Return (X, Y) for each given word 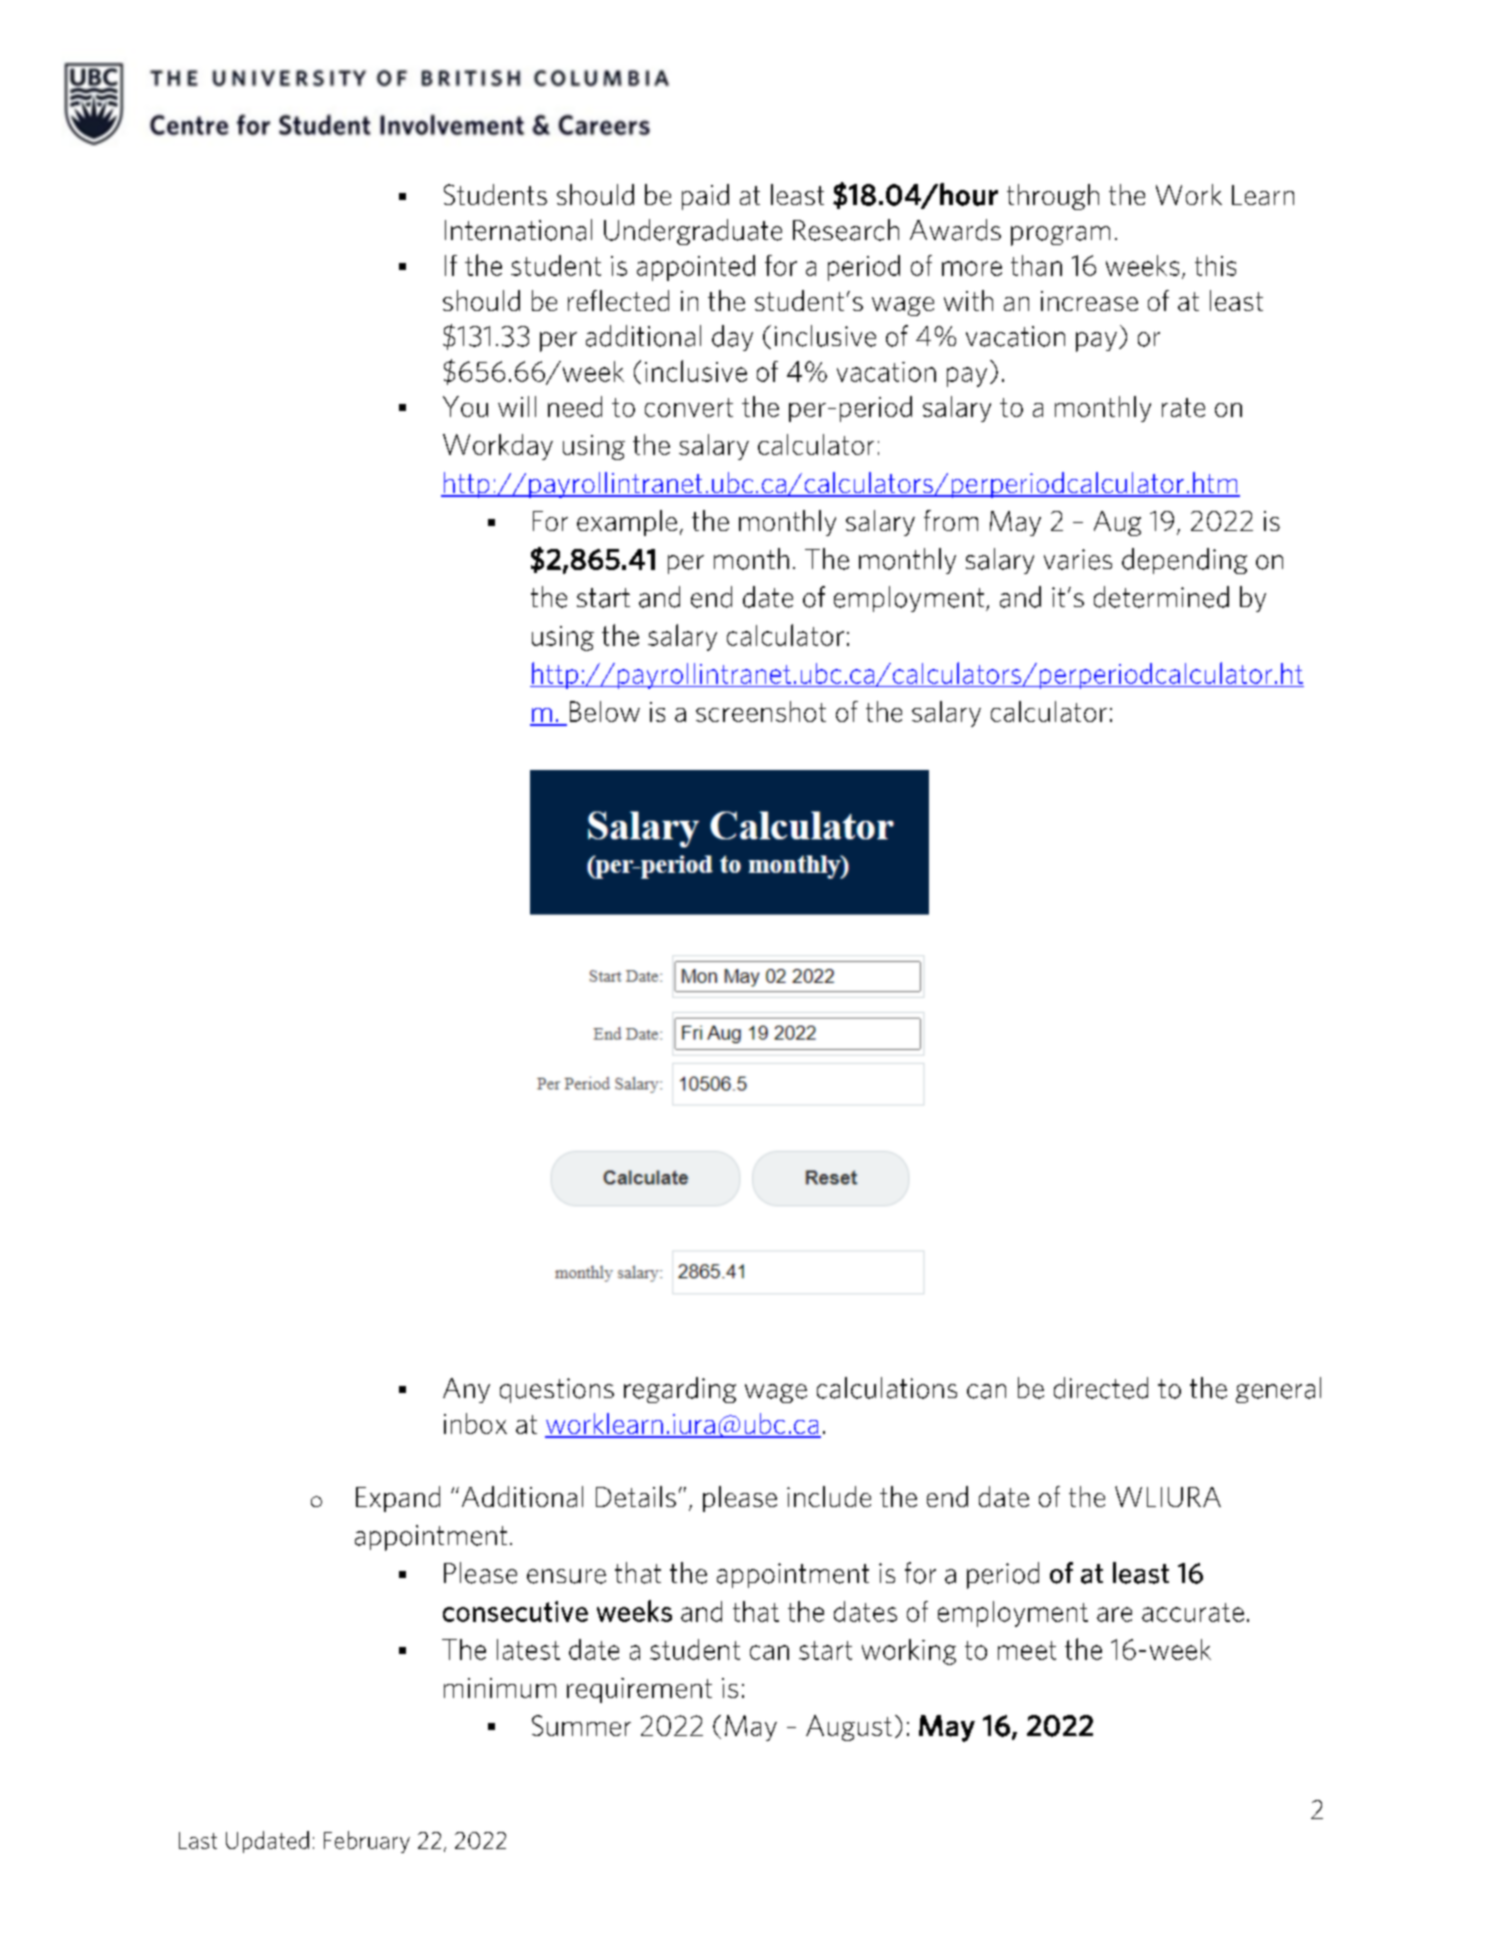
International (518, 230)
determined (1161, 597)
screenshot (761, 711)
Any (466, 1390)
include (829, 1496)
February (367, 1842)
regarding (680, 1390)
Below (605, 711)
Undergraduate (693, 232)
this (1215, 265)
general (1278, 1390)
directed (1101, 1388)
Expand (398, 1499)
